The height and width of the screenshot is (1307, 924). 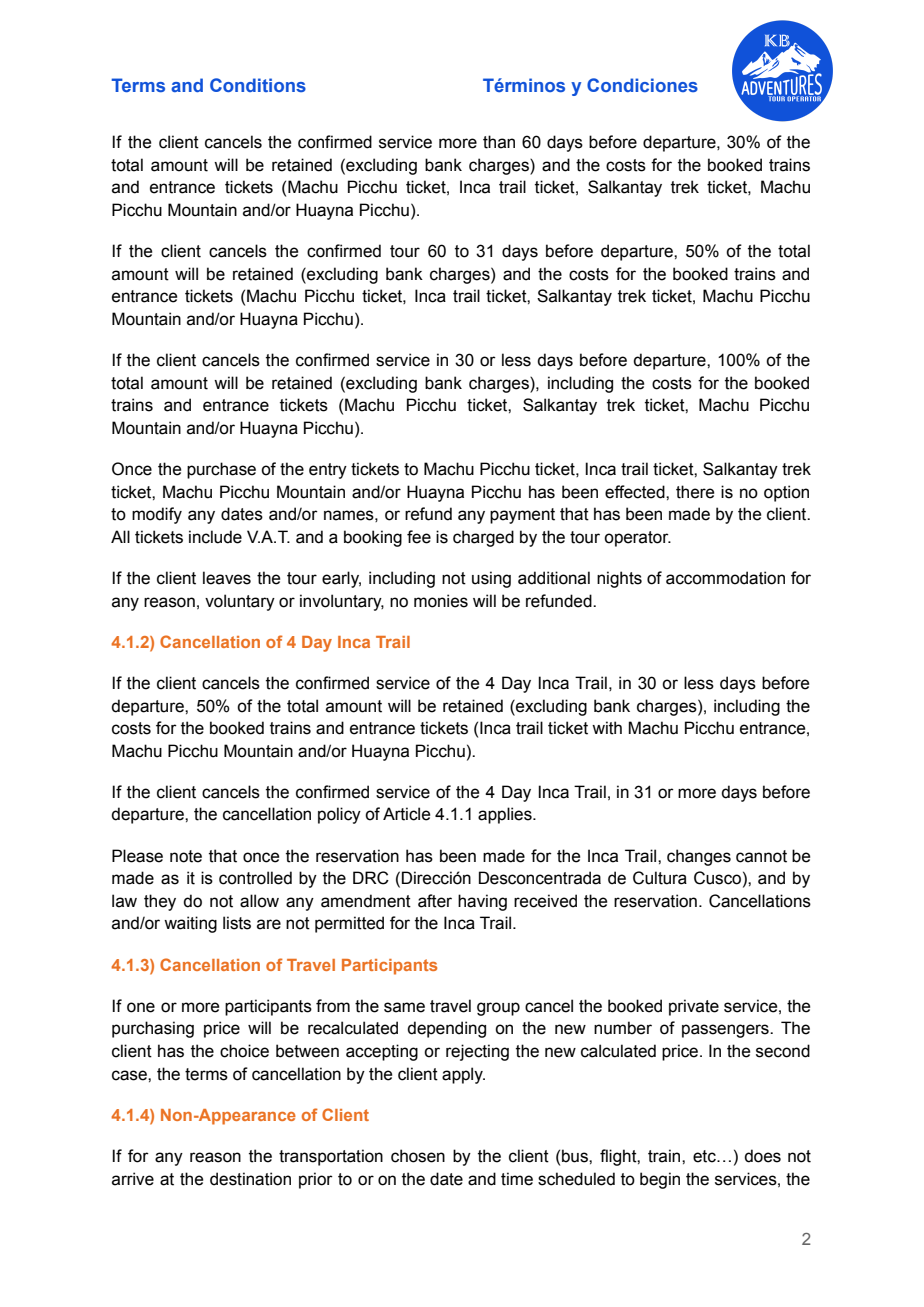 I want to click on Condiciones, so click(x=642, y=85).
